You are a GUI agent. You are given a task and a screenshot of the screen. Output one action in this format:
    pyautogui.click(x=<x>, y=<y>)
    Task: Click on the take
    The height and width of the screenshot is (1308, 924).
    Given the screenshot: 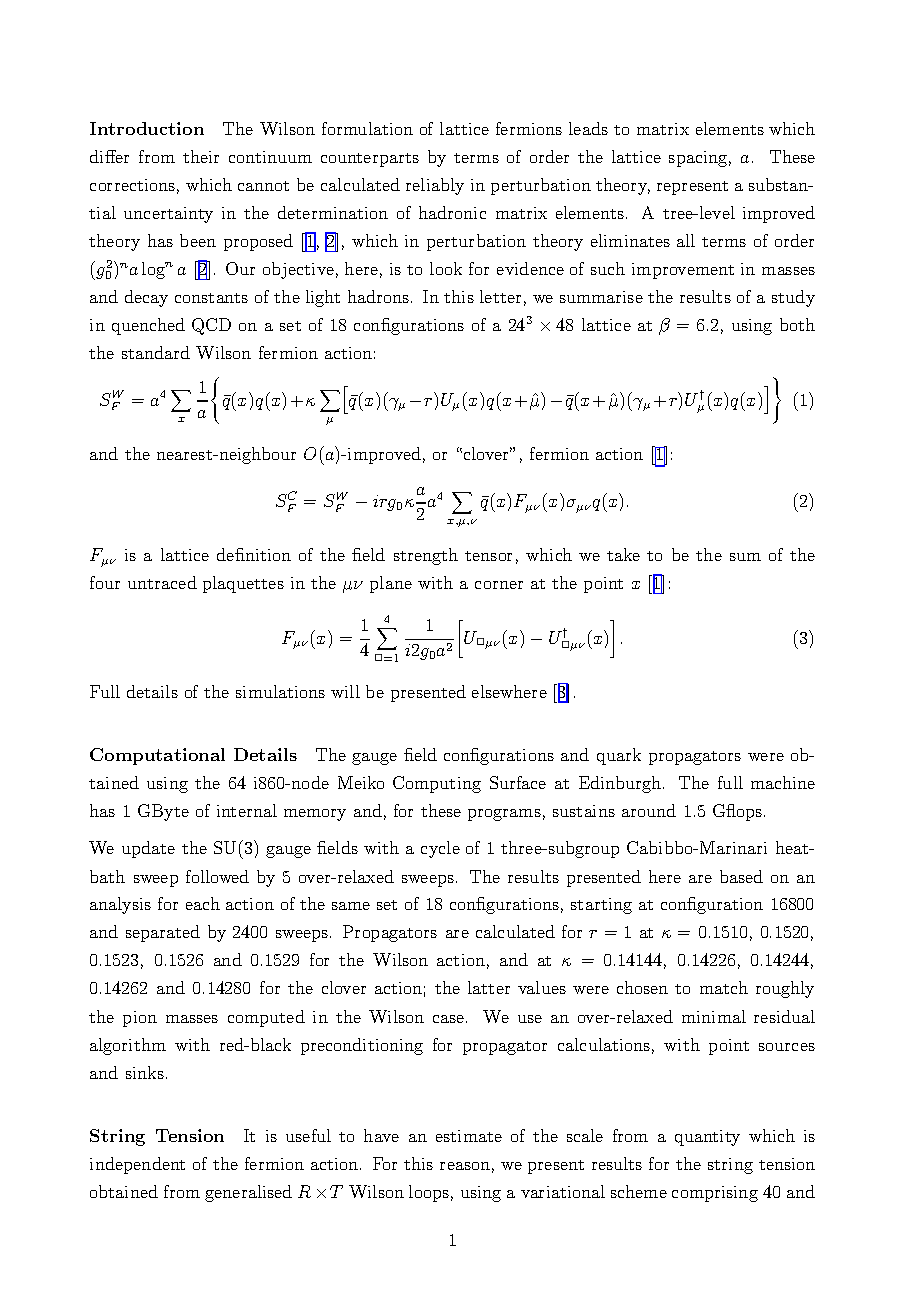 What is the action you would take?
    pyautogui.click(x=623, y=554)
